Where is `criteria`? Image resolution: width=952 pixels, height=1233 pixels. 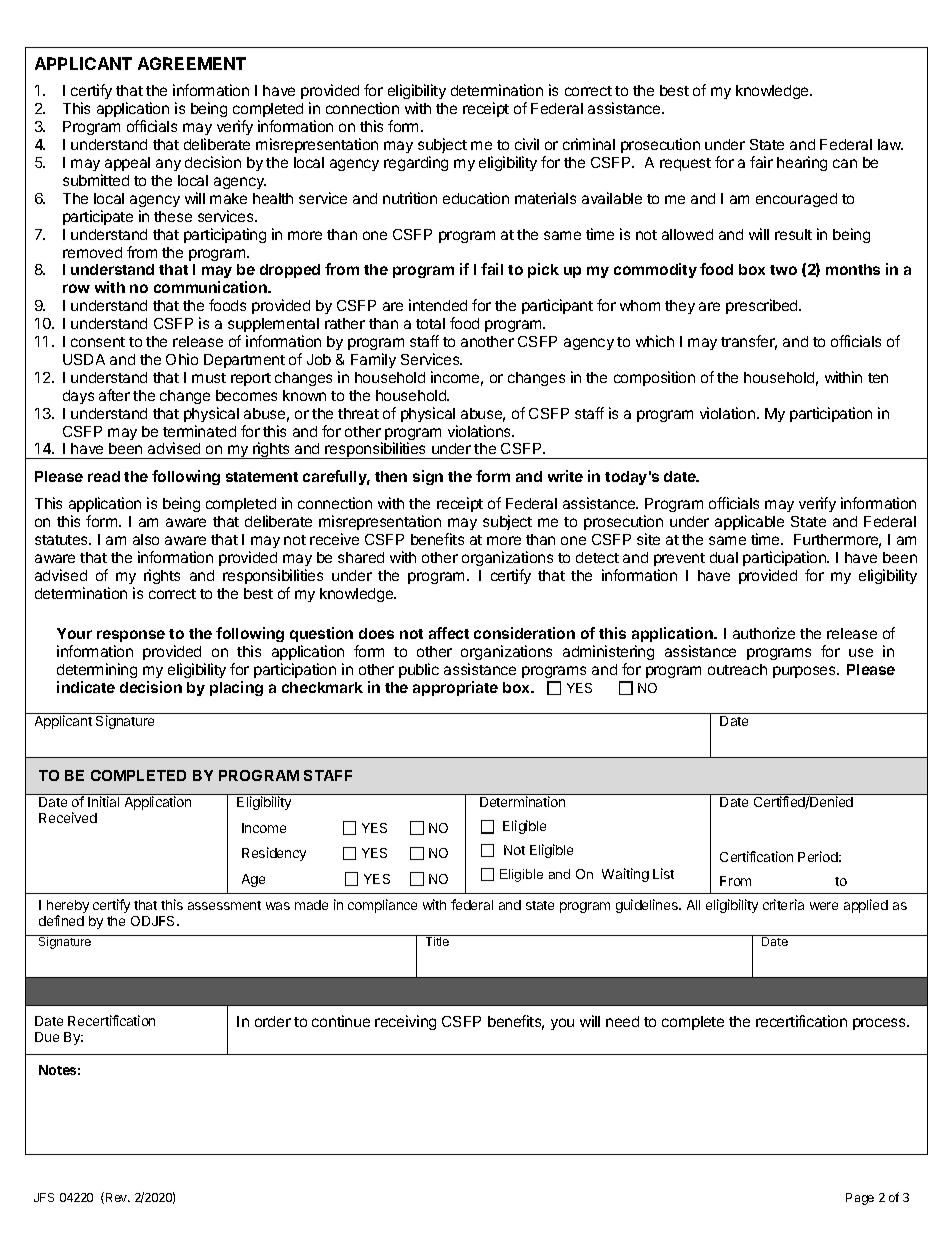
criteria is located at coordinates (783, 904).
